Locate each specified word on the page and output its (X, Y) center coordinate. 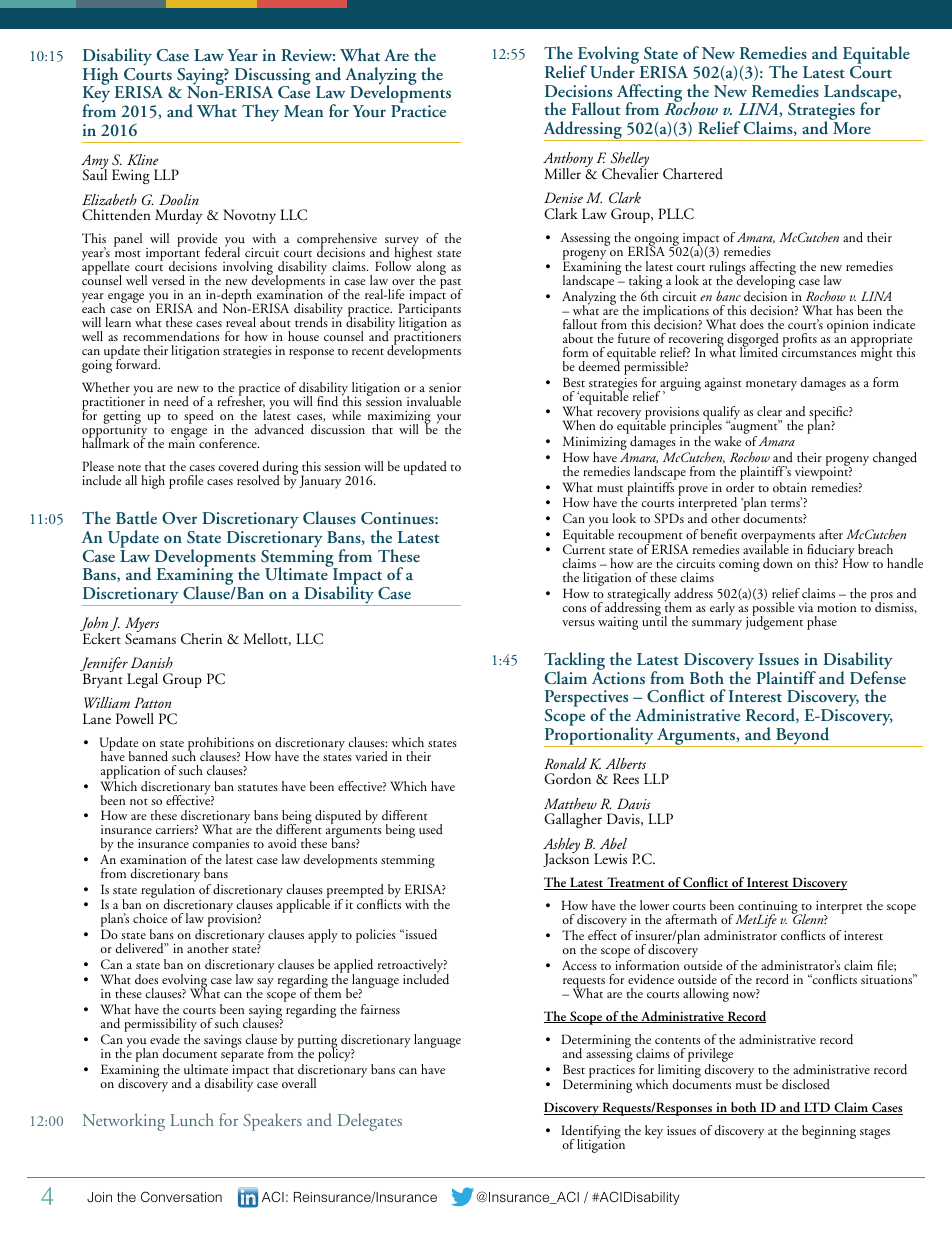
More (852, 128)
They (260, 113)
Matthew (570, 803)
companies (220, 847)
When (578, 425)
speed (200, 418)
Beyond (803, 737)
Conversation (181, 1196)
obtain (790, 487)
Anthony (568, 161)
